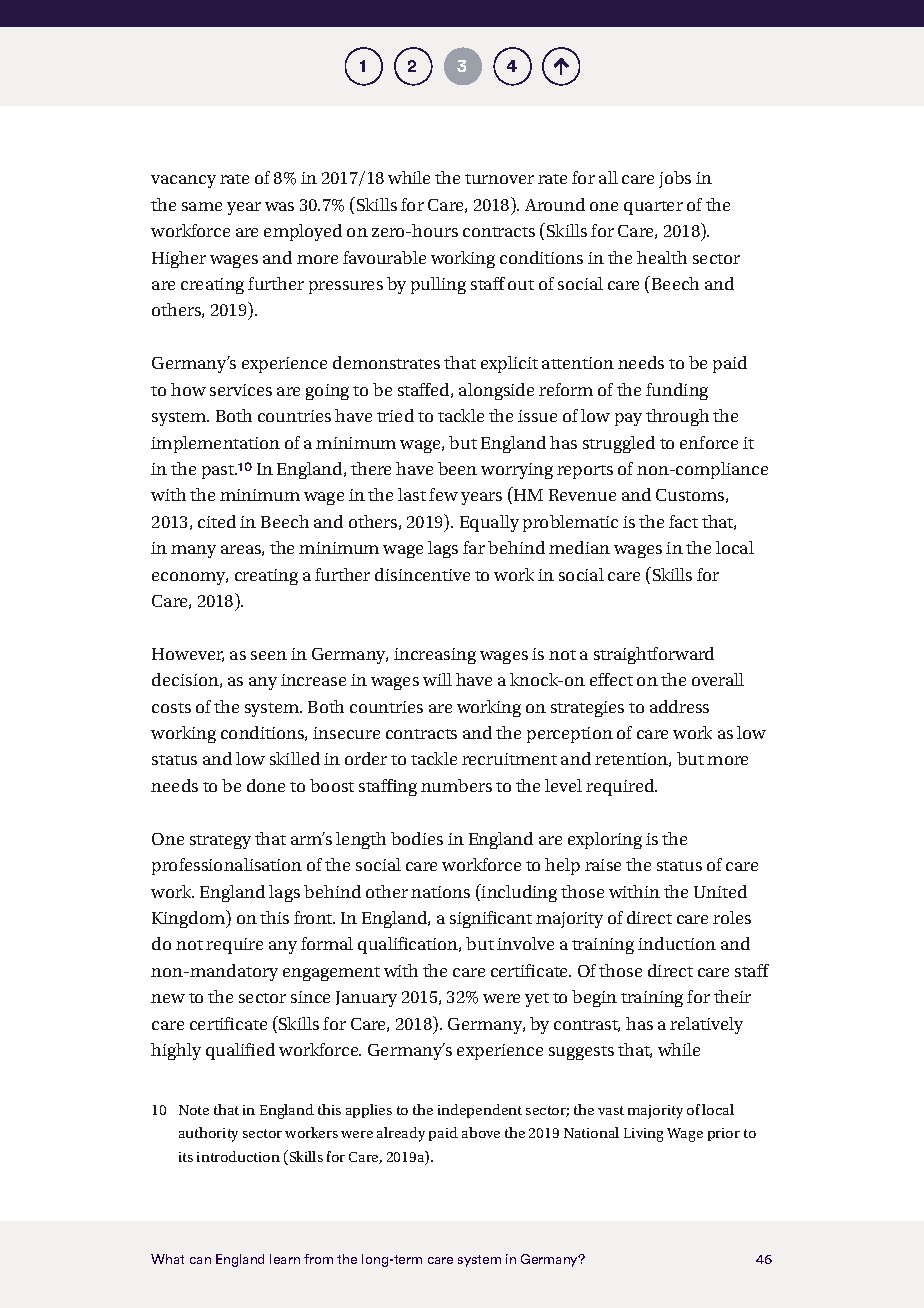 This screenshot has width=924, height=1308. I want to click on same, so click(202, 206).
